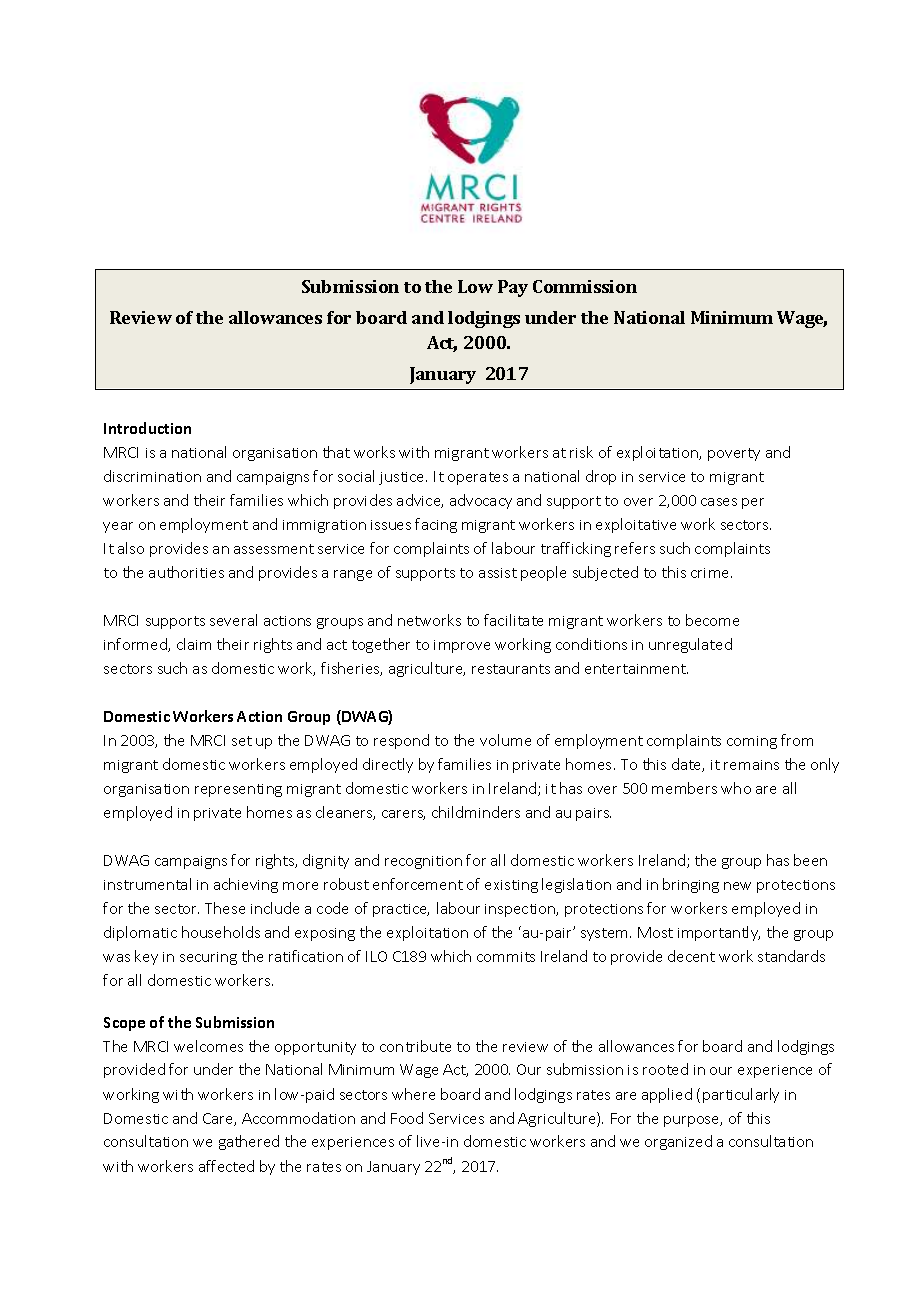  Describe the element at coordinates (147, 428) in the document. I see `Introduction` at that location.
